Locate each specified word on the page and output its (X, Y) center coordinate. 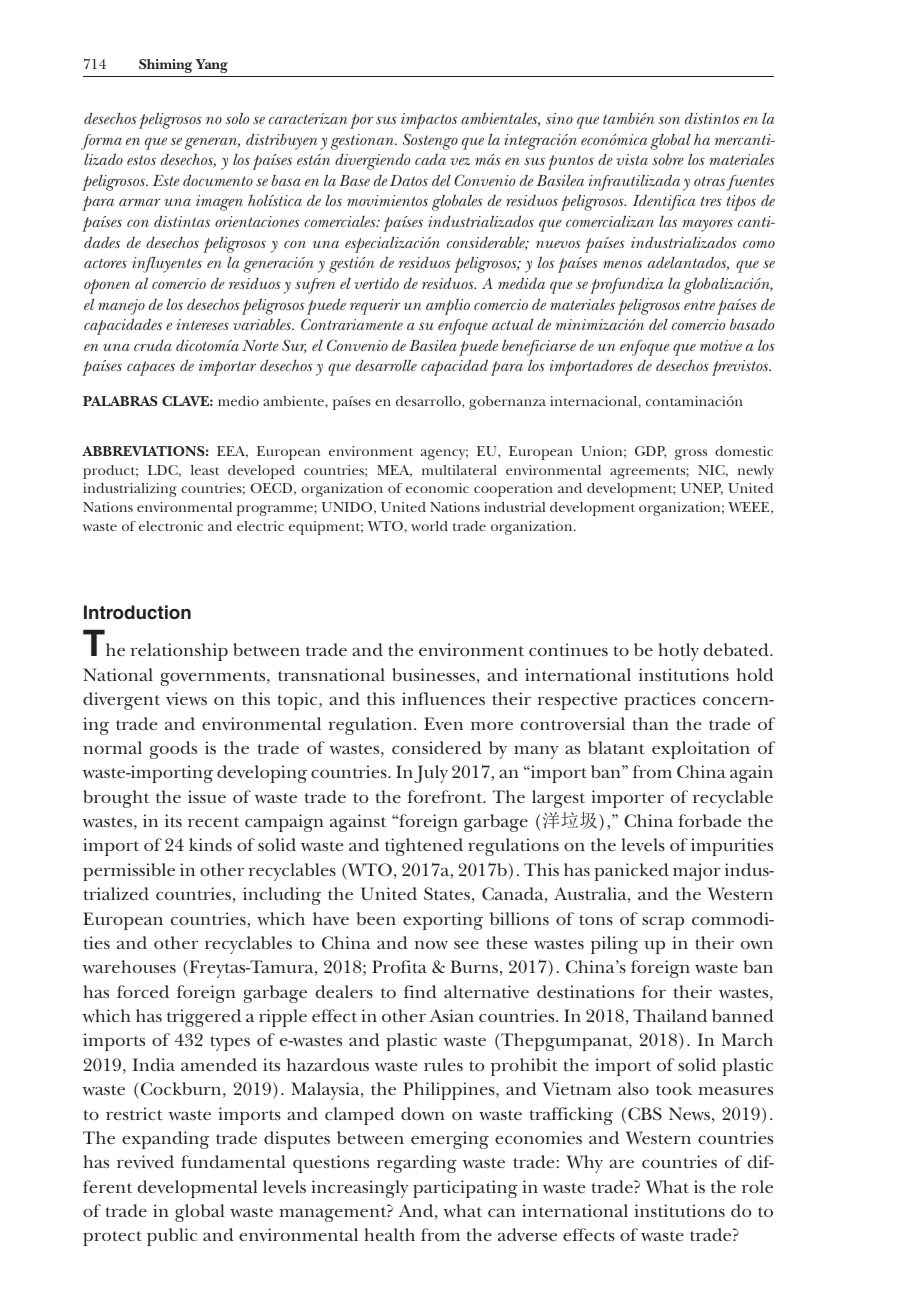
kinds (210, 844)
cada (430, 159)
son (669, 120)
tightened (424, 847)
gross (691, 454)
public (172, 1237)
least (205, 470)
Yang (212, 66)
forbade (709, 820)
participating (465, 1189)
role (757, 1186)
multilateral (459, 470)
